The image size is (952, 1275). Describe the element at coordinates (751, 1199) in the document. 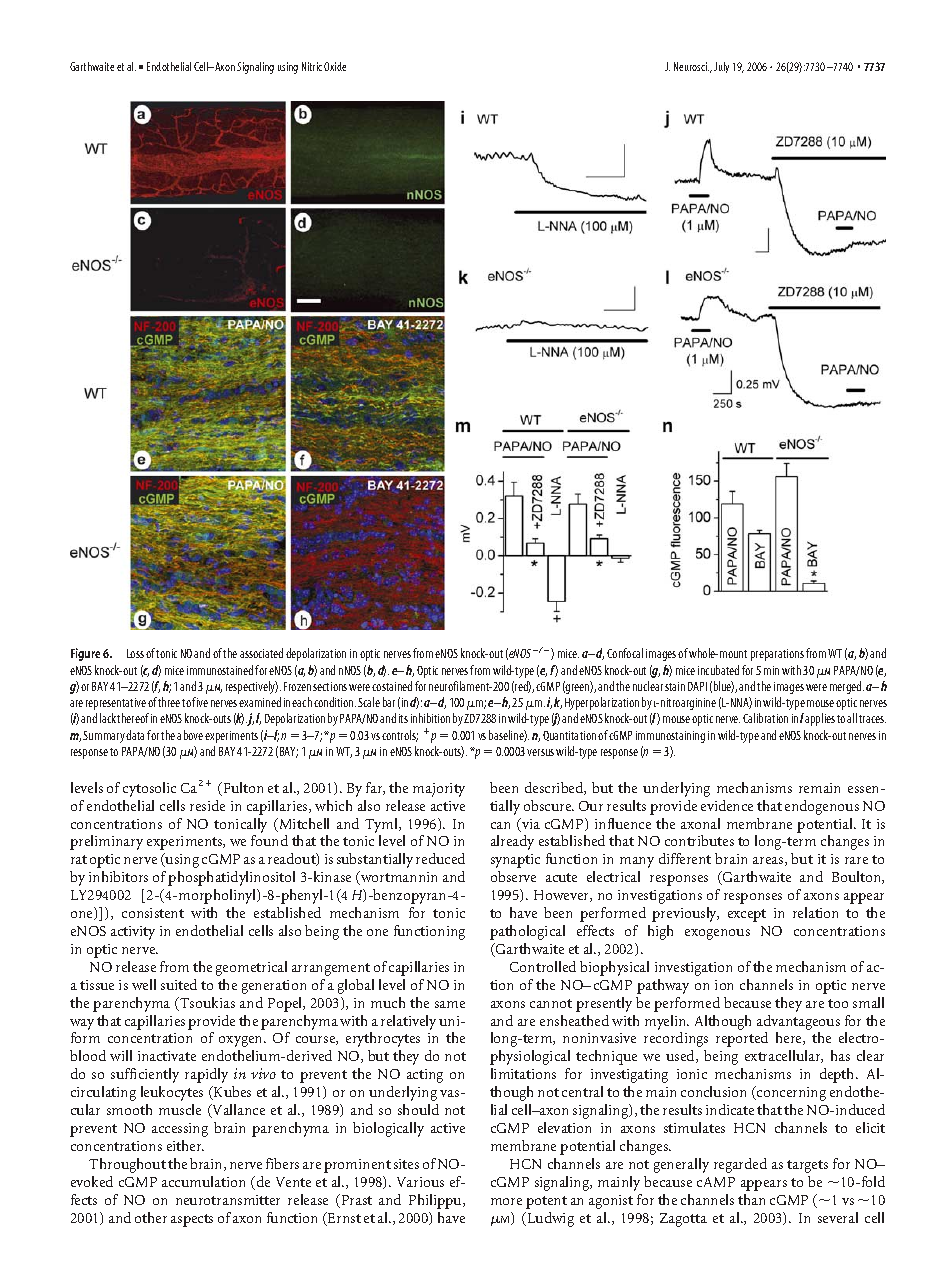

I see `than` at that location.
